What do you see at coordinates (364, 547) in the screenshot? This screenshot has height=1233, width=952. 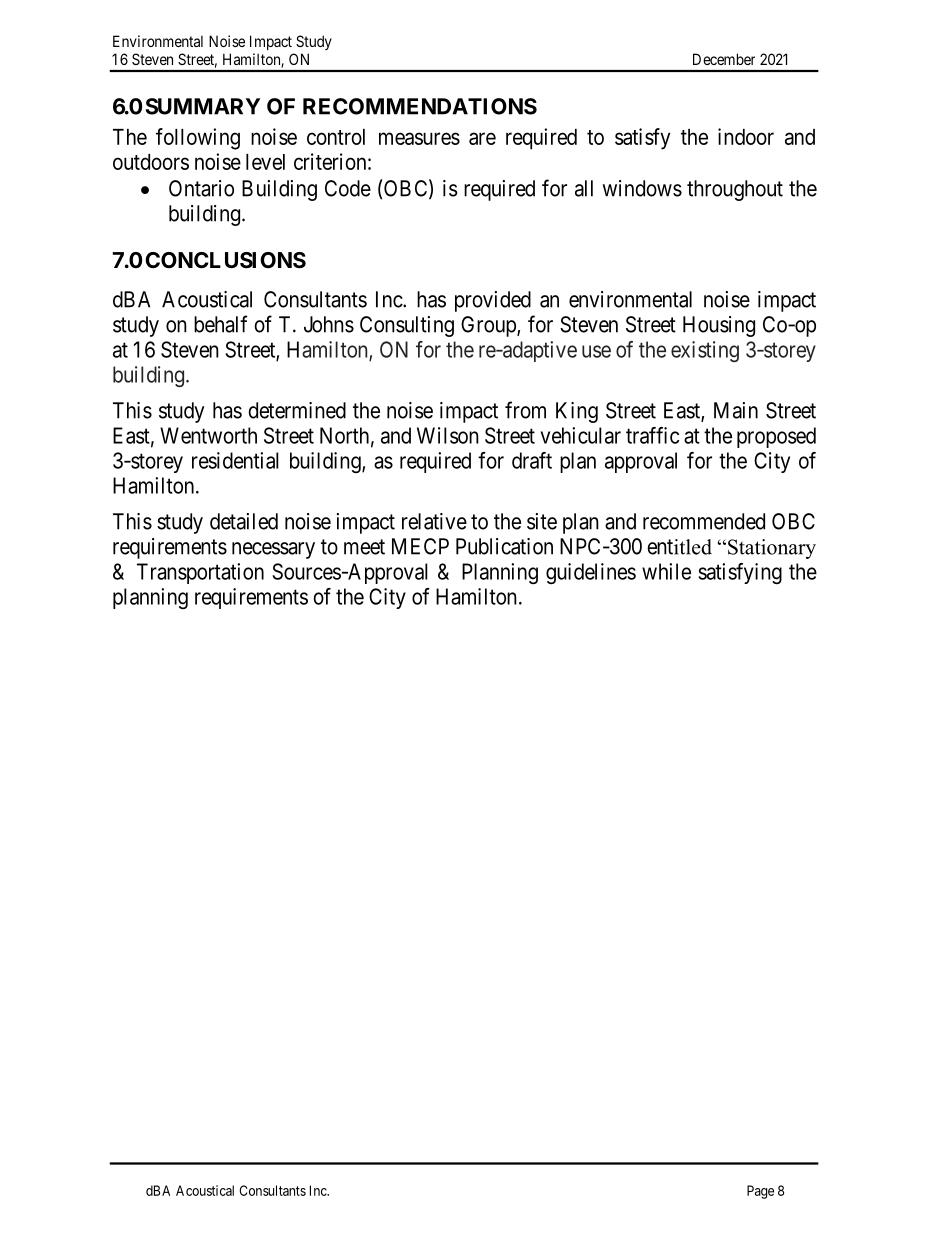 I see `meet` at bounding box center [364, 547].
